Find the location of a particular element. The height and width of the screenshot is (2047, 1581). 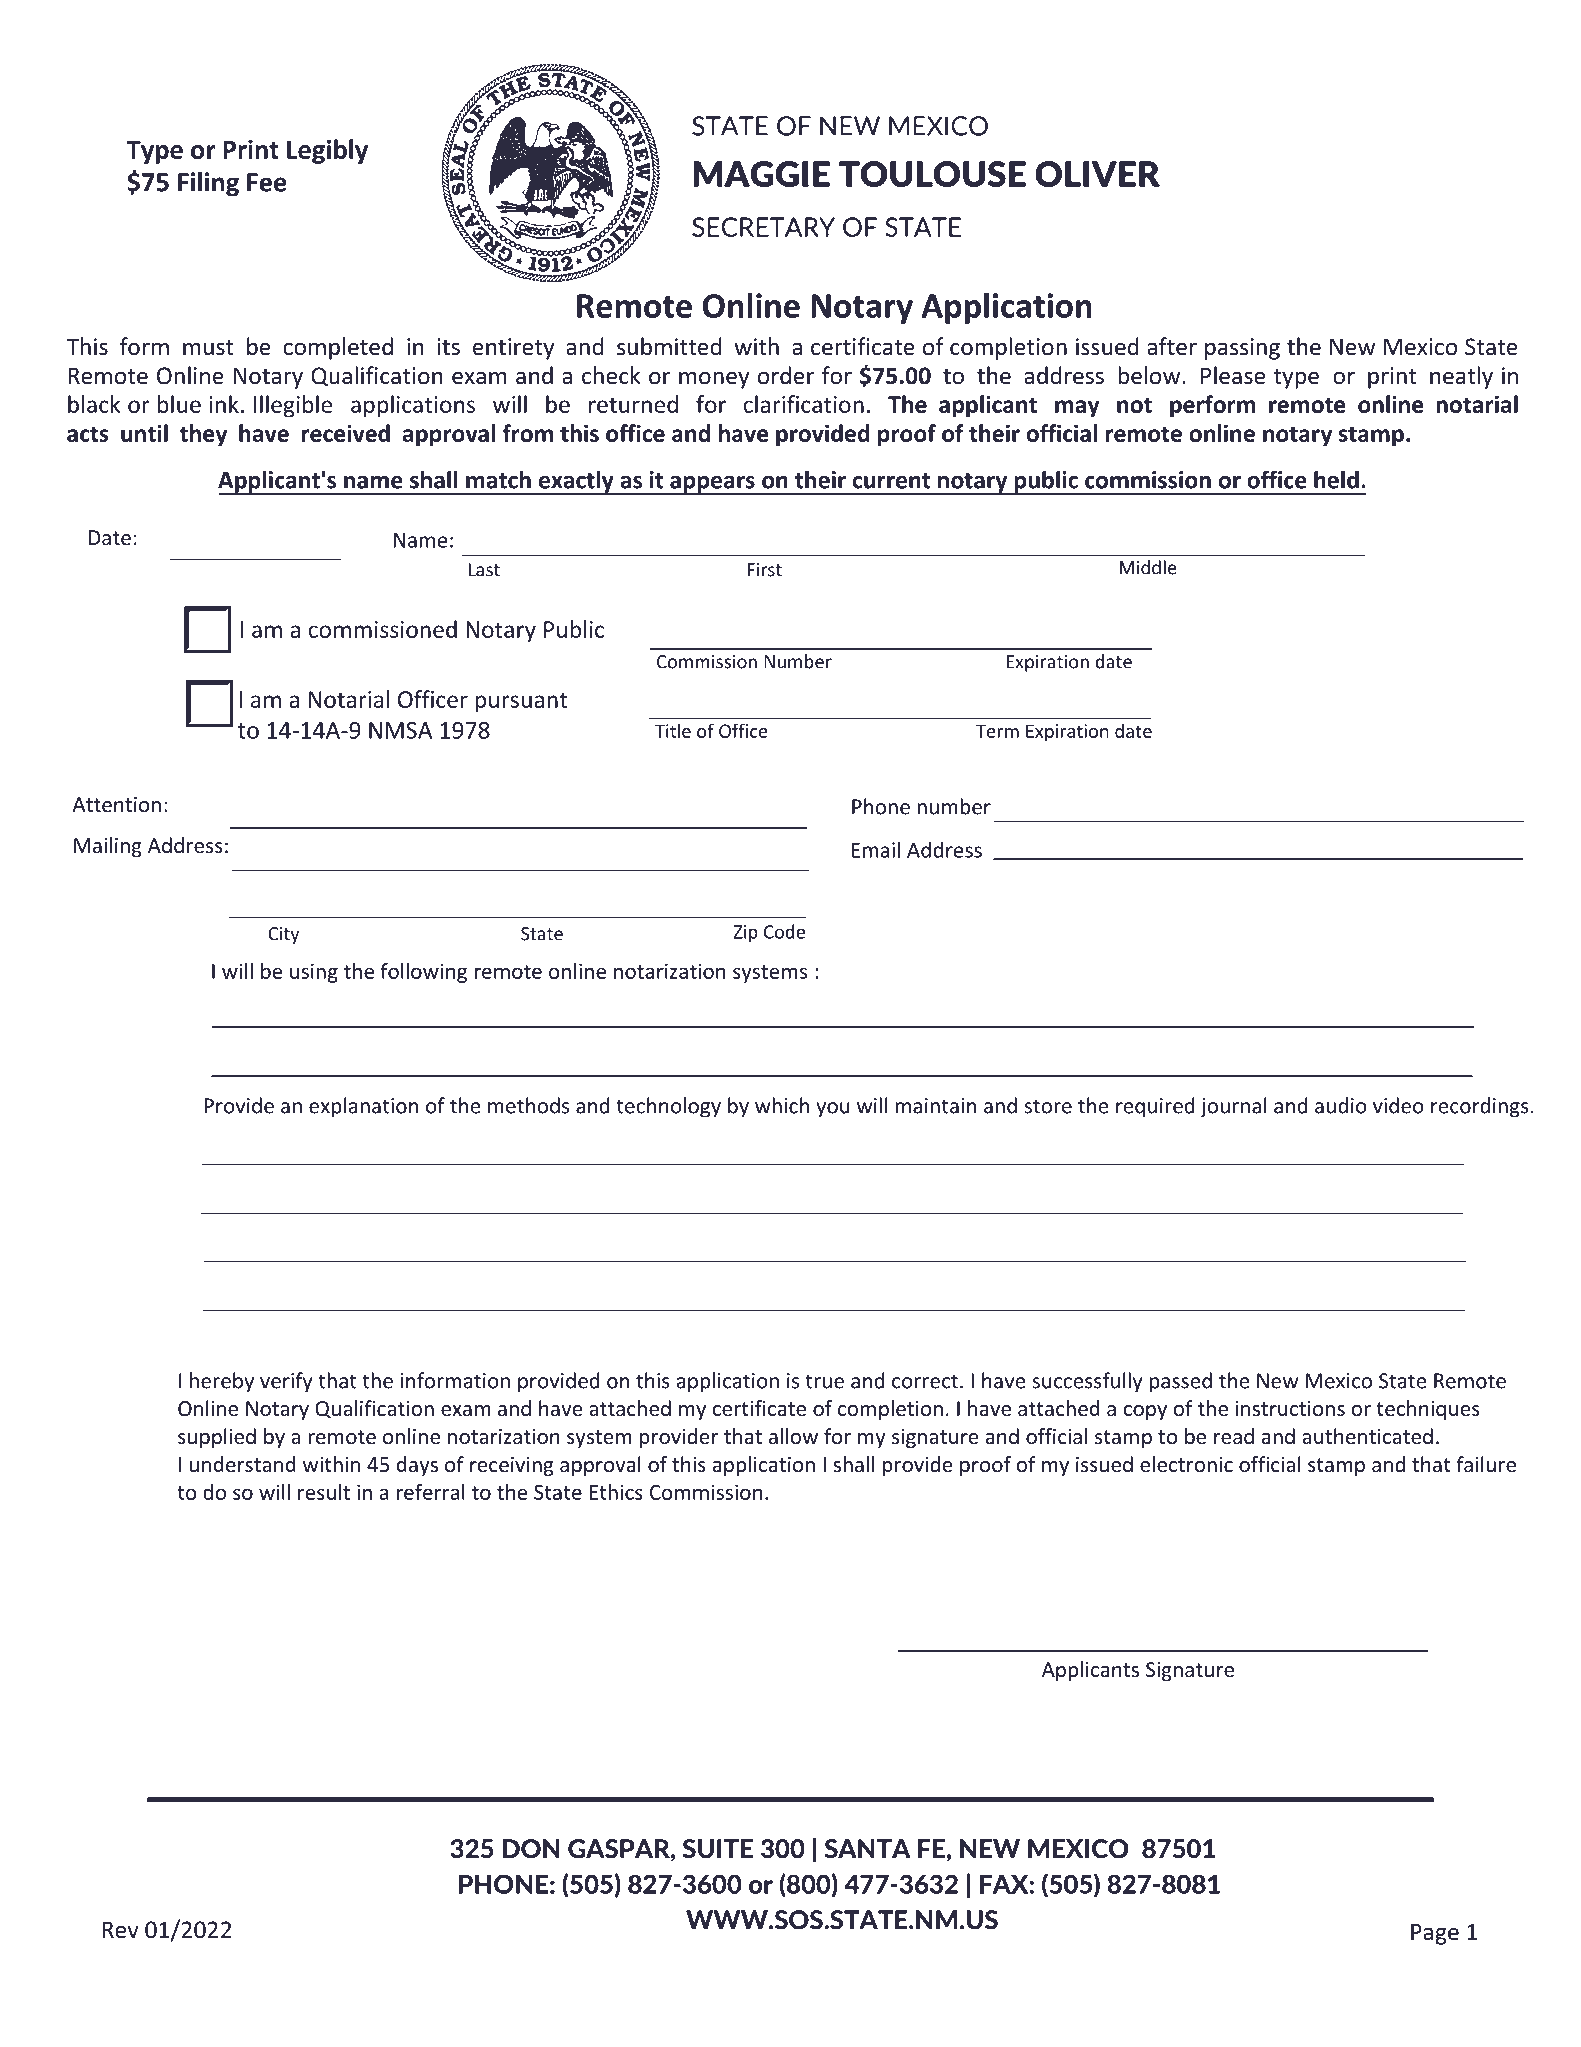

authenticated is located at coordinates (1367, 1436).
